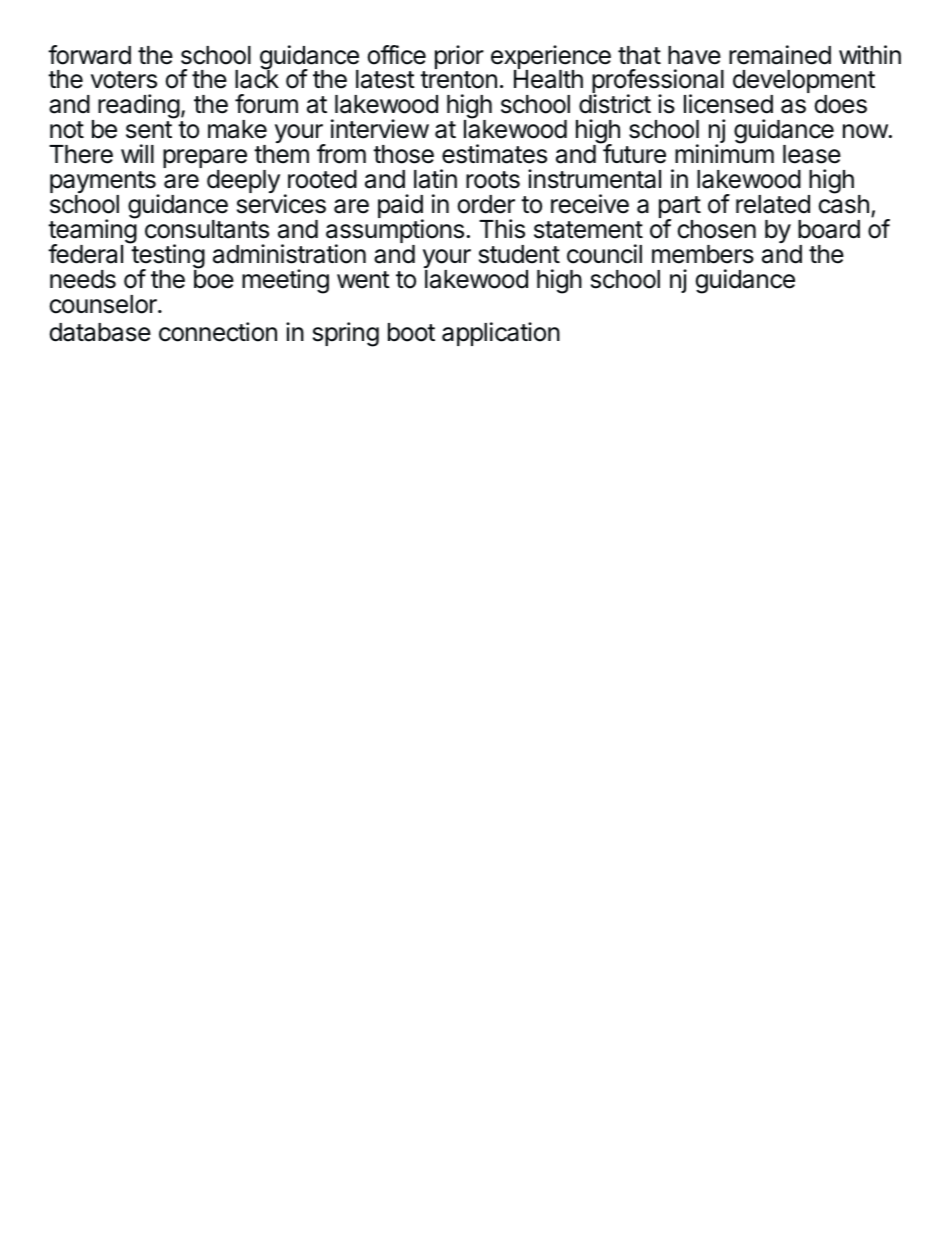 This document has width=952, height=1233. I want to click on remained, so click(780, 55).
